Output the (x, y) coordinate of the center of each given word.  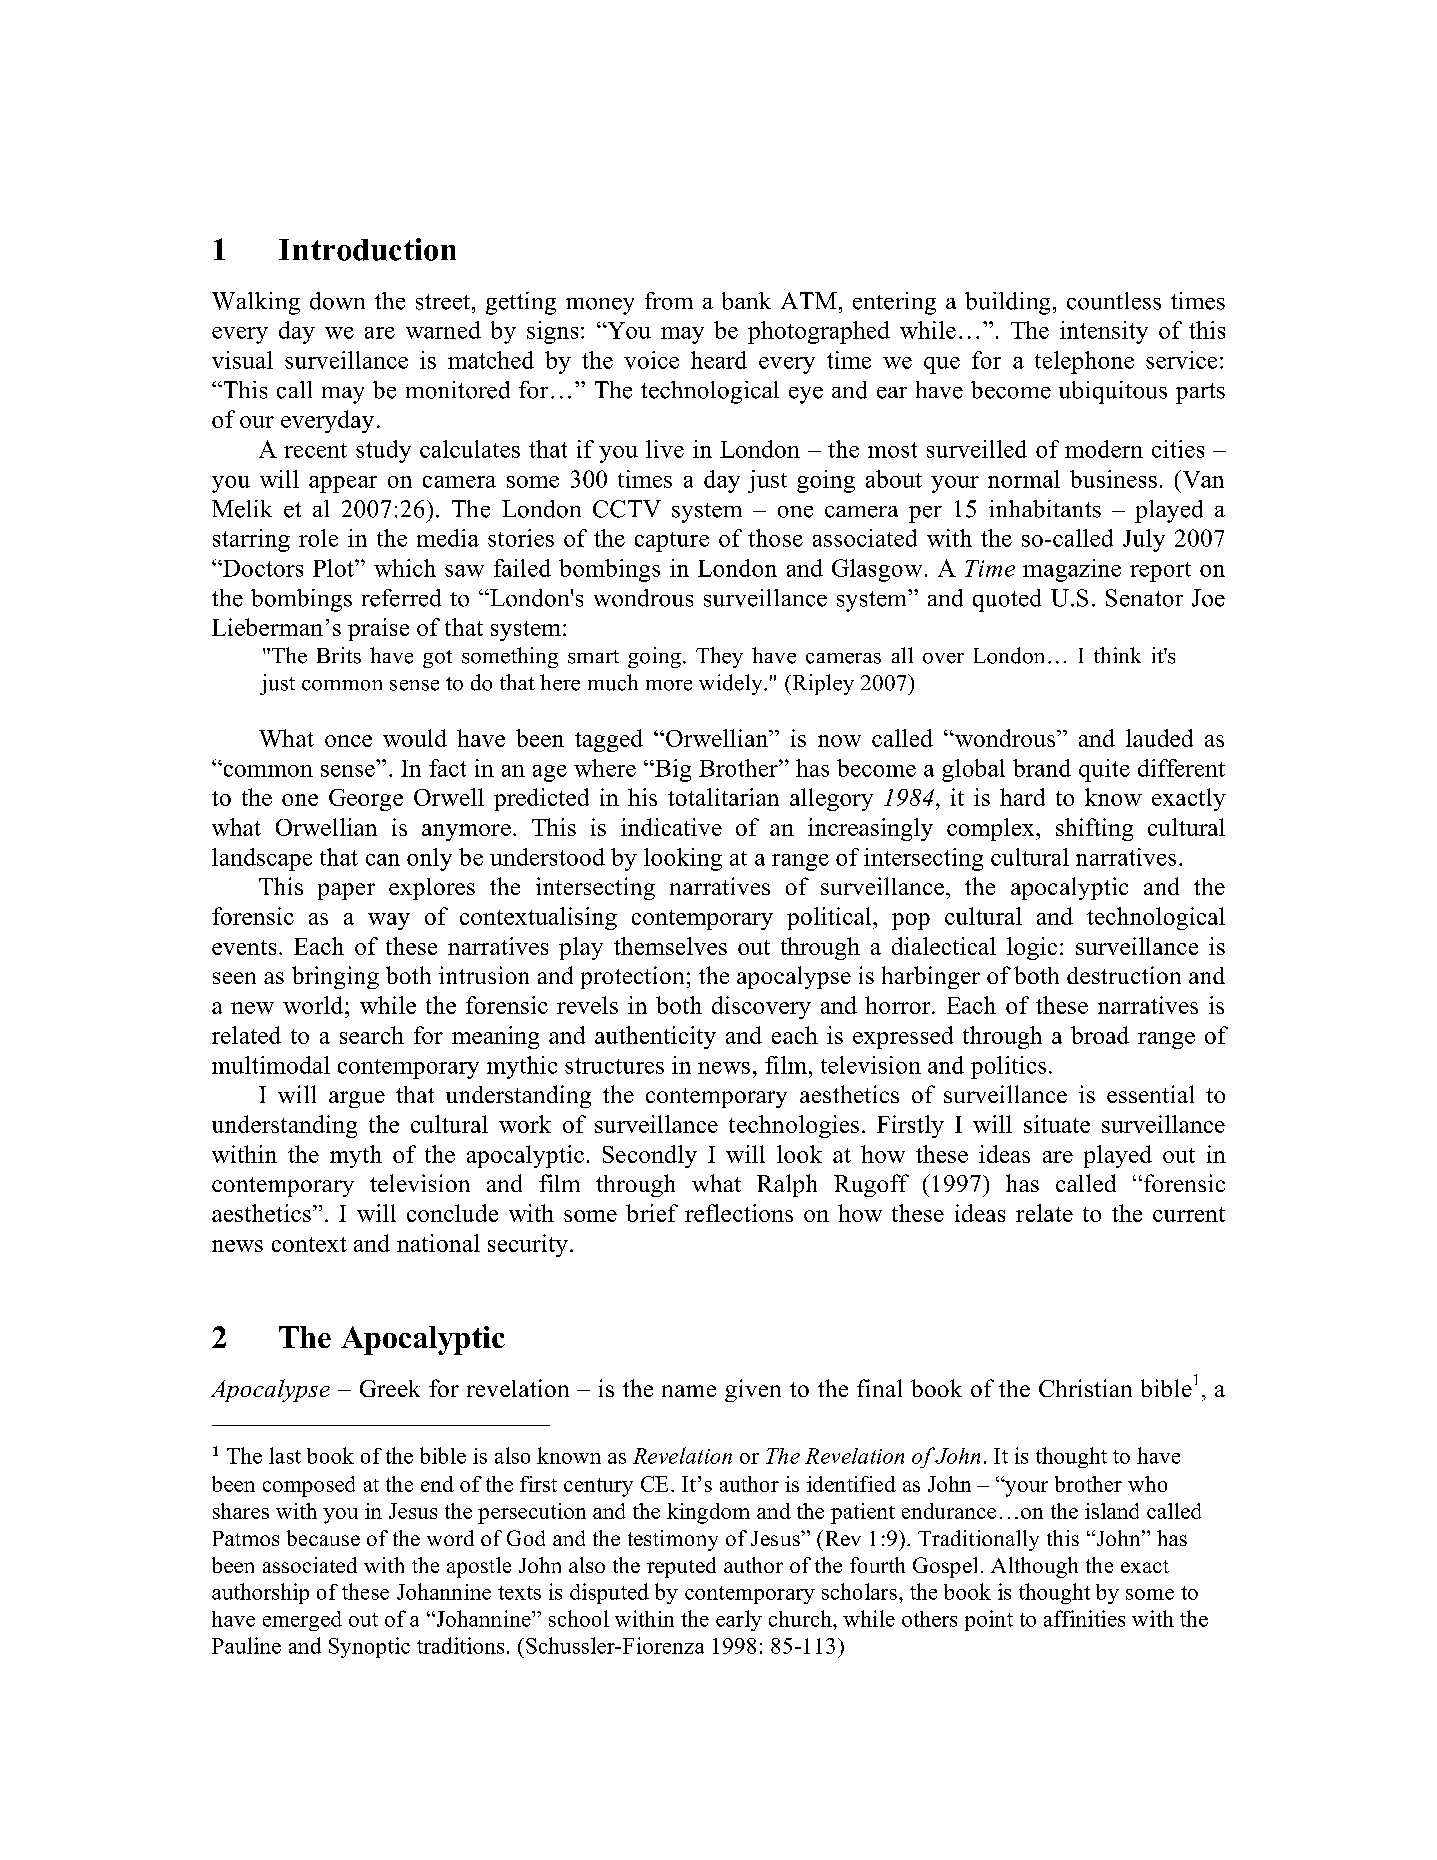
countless (1114, 301)
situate (1057, 1124)
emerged (302, 1621)
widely (732, 684)
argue (357, 1099)
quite (1104, 770)
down (337, 301)
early (739, 1620)
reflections (739, 1213)
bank (746, 301)
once (348, 741)
